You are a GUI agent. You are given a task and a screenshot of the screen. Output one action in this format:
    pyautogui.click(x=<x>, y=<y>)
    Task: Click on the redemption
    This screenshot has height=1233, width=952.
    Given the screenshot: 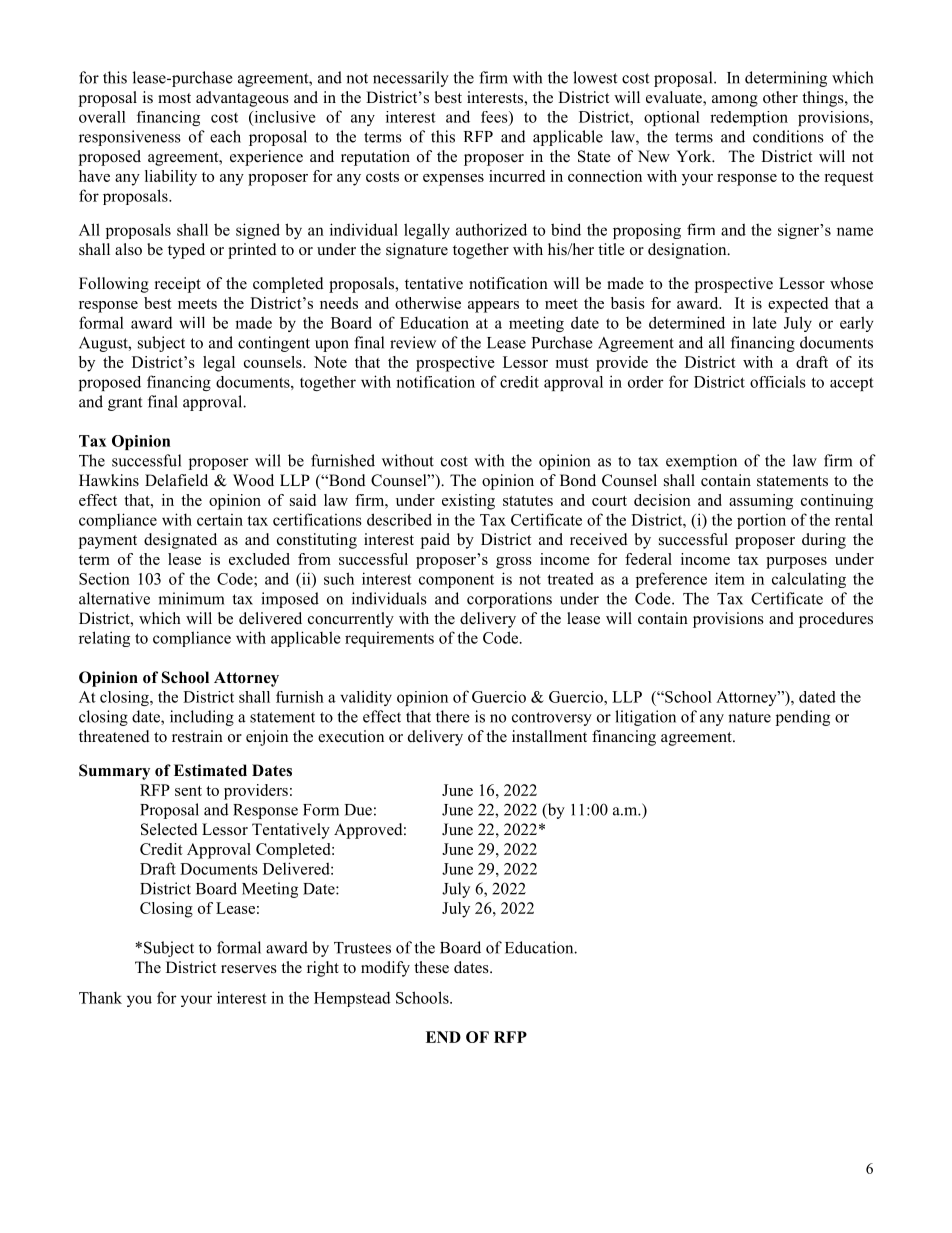 What is the action you would take?
    pyautogui.click(x=749, y=118)
